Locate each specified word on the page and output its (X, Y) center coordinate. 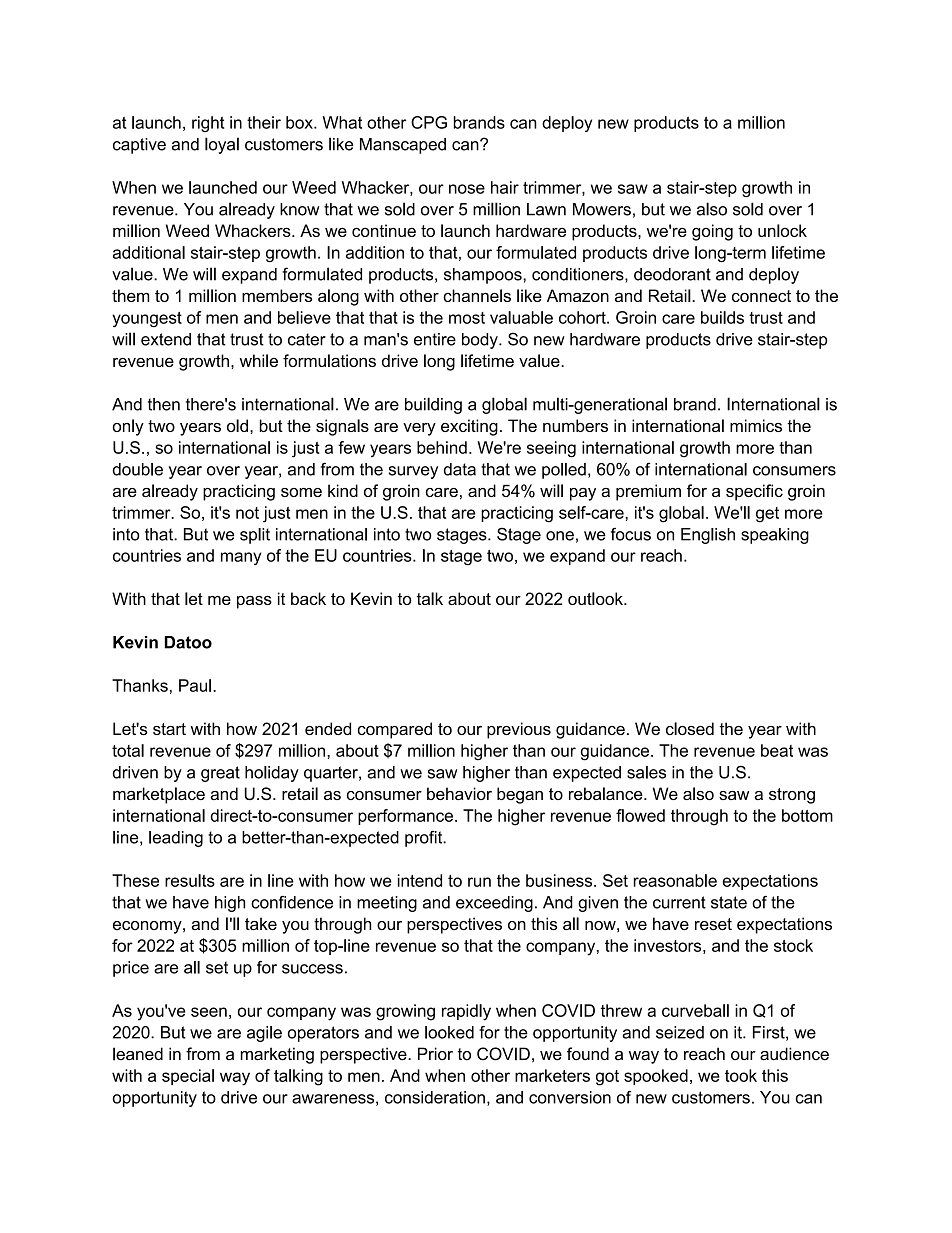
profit (425, 839)
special (188, 1077)
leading (176, 839)
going (712, 232)
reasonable (675, 880)
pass (254, 602)
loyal (222, 145)
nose (467, 189)
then (164, 404)
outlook (596, 598)
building (433, 405)
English (708, 536)
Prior (435, 1054)
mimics (756, 425)
